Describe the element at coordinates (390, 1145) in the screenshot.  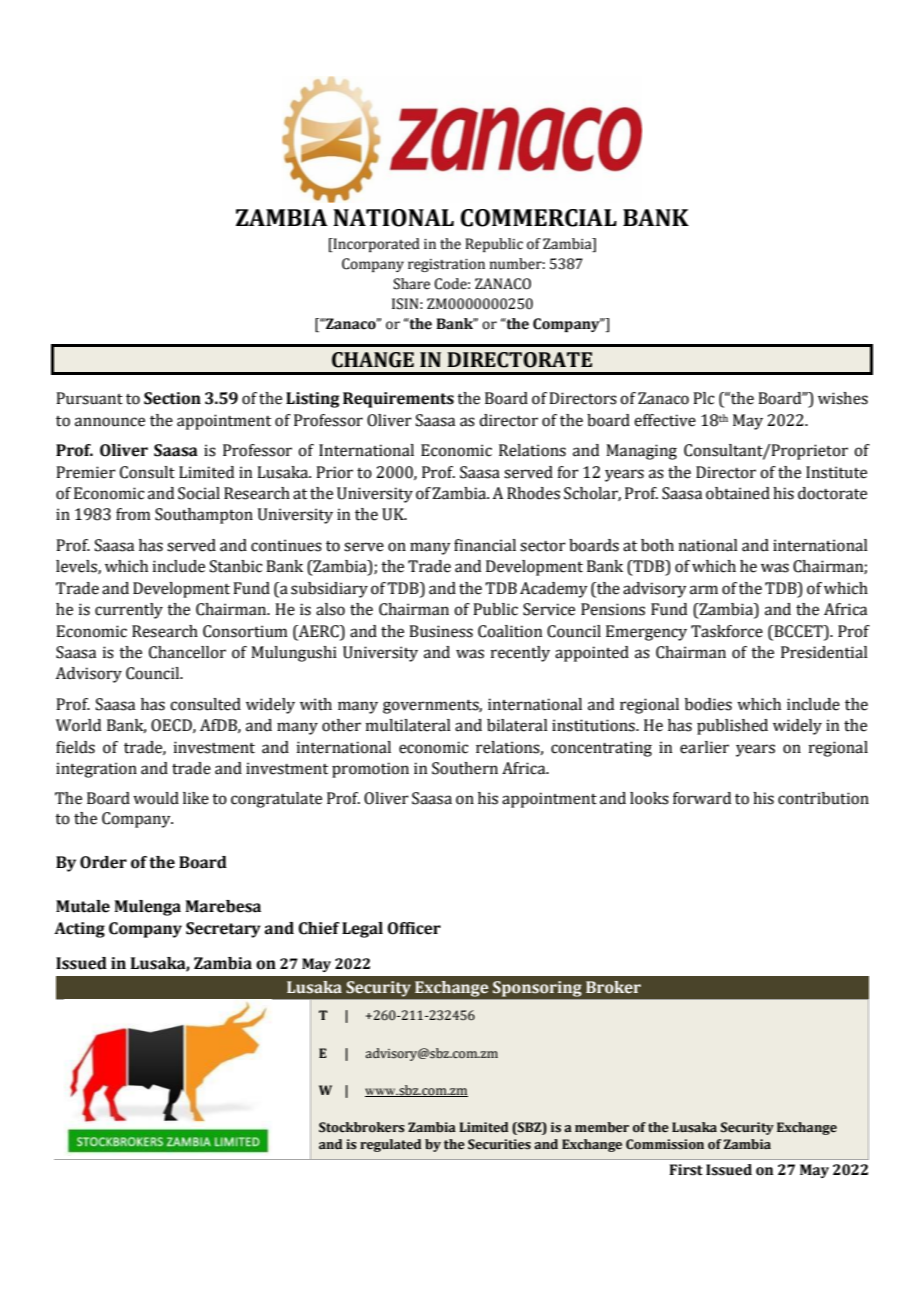
I see `regulated` at that location.
